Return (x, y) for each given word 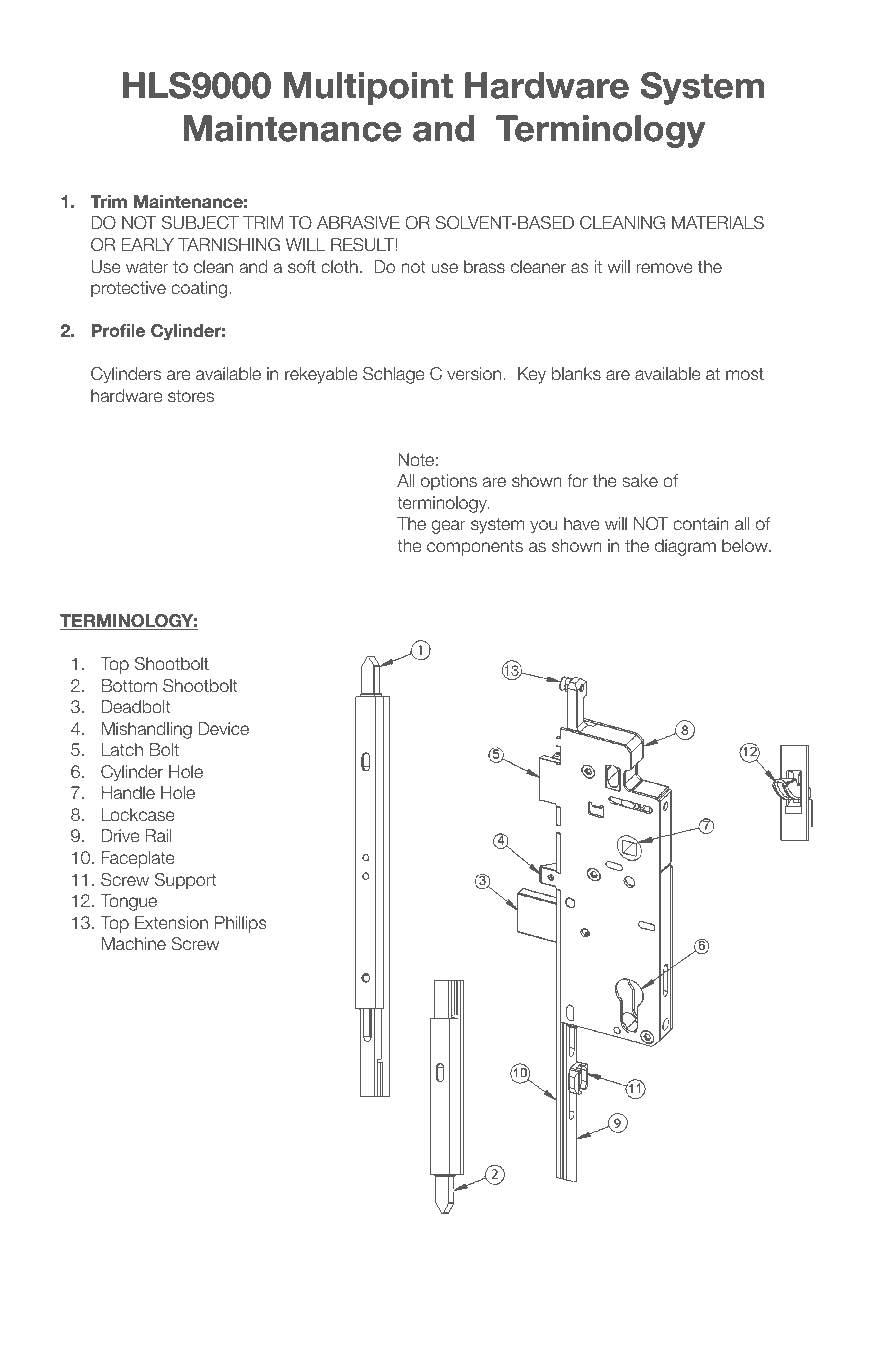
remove (665, 268)
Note (416, 460)
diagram (685, 547)
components (475, 548)
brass (484, 267)
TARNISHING (229, 245)
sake (640, 481)
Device (224, 729)
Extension (171, 923)
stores (191, 396)
